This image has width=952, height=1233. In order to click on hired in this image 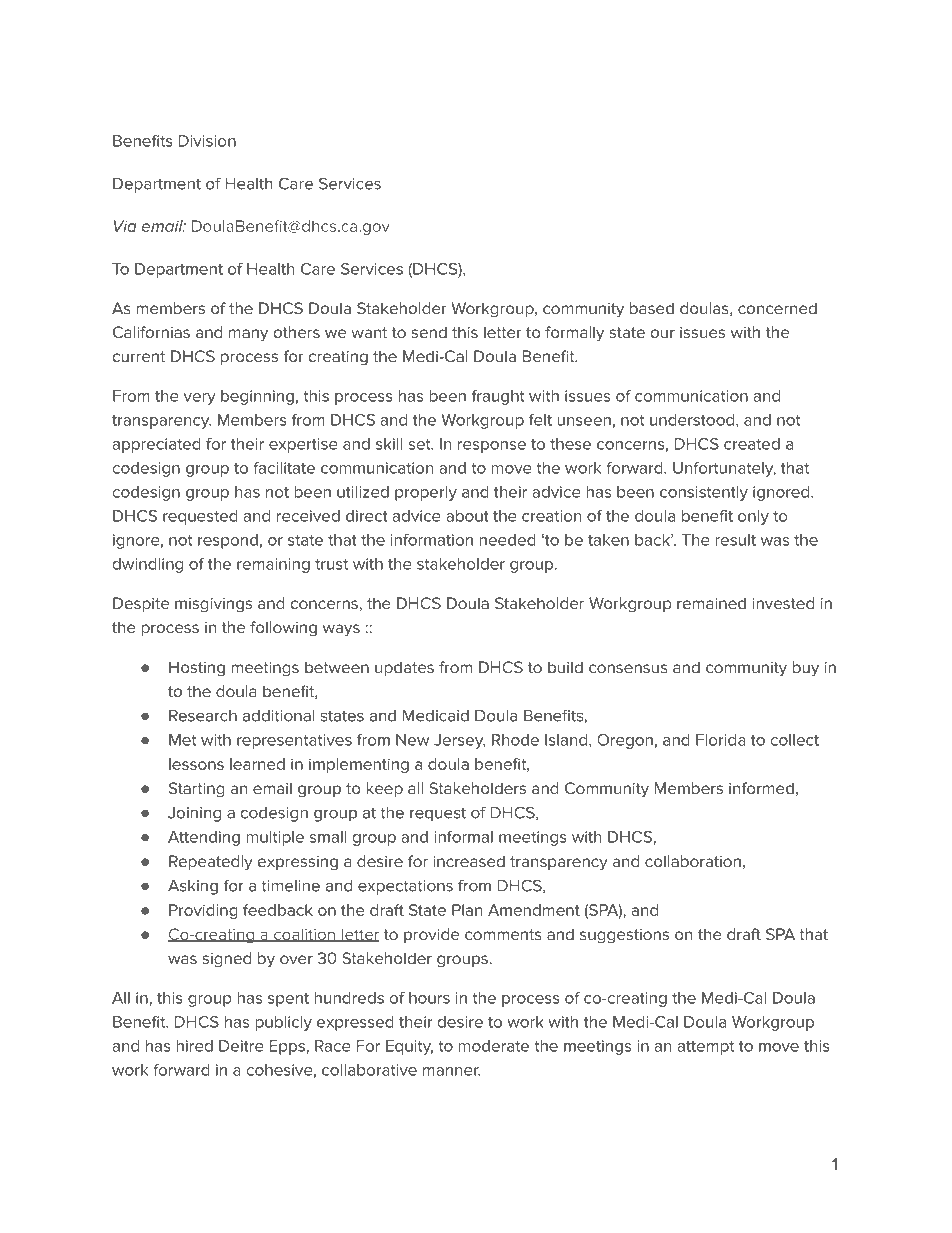, I will do `click(194, 1046)`.
